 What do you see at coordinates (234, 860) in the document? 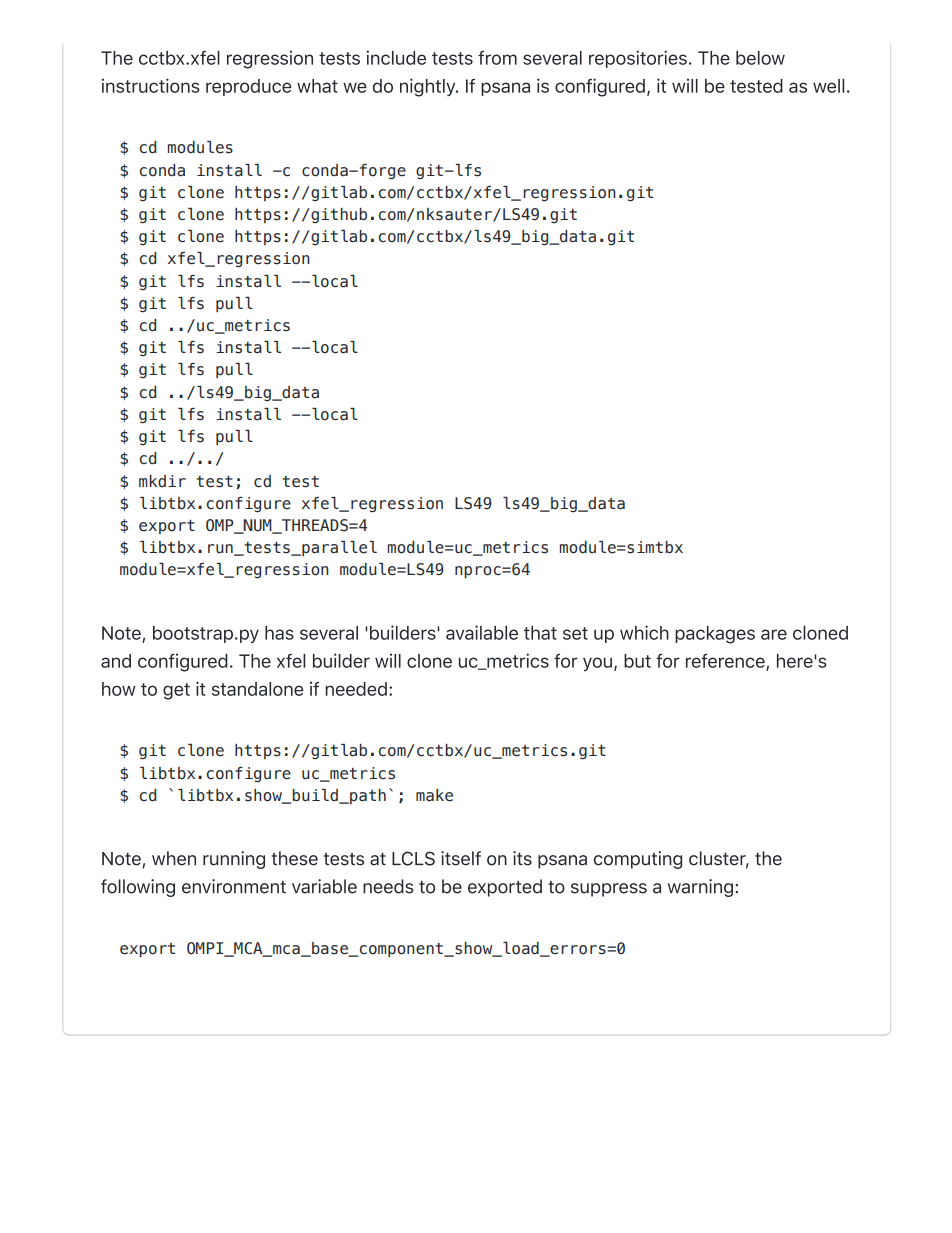
I see `running` at bounding box center [234, 860].
